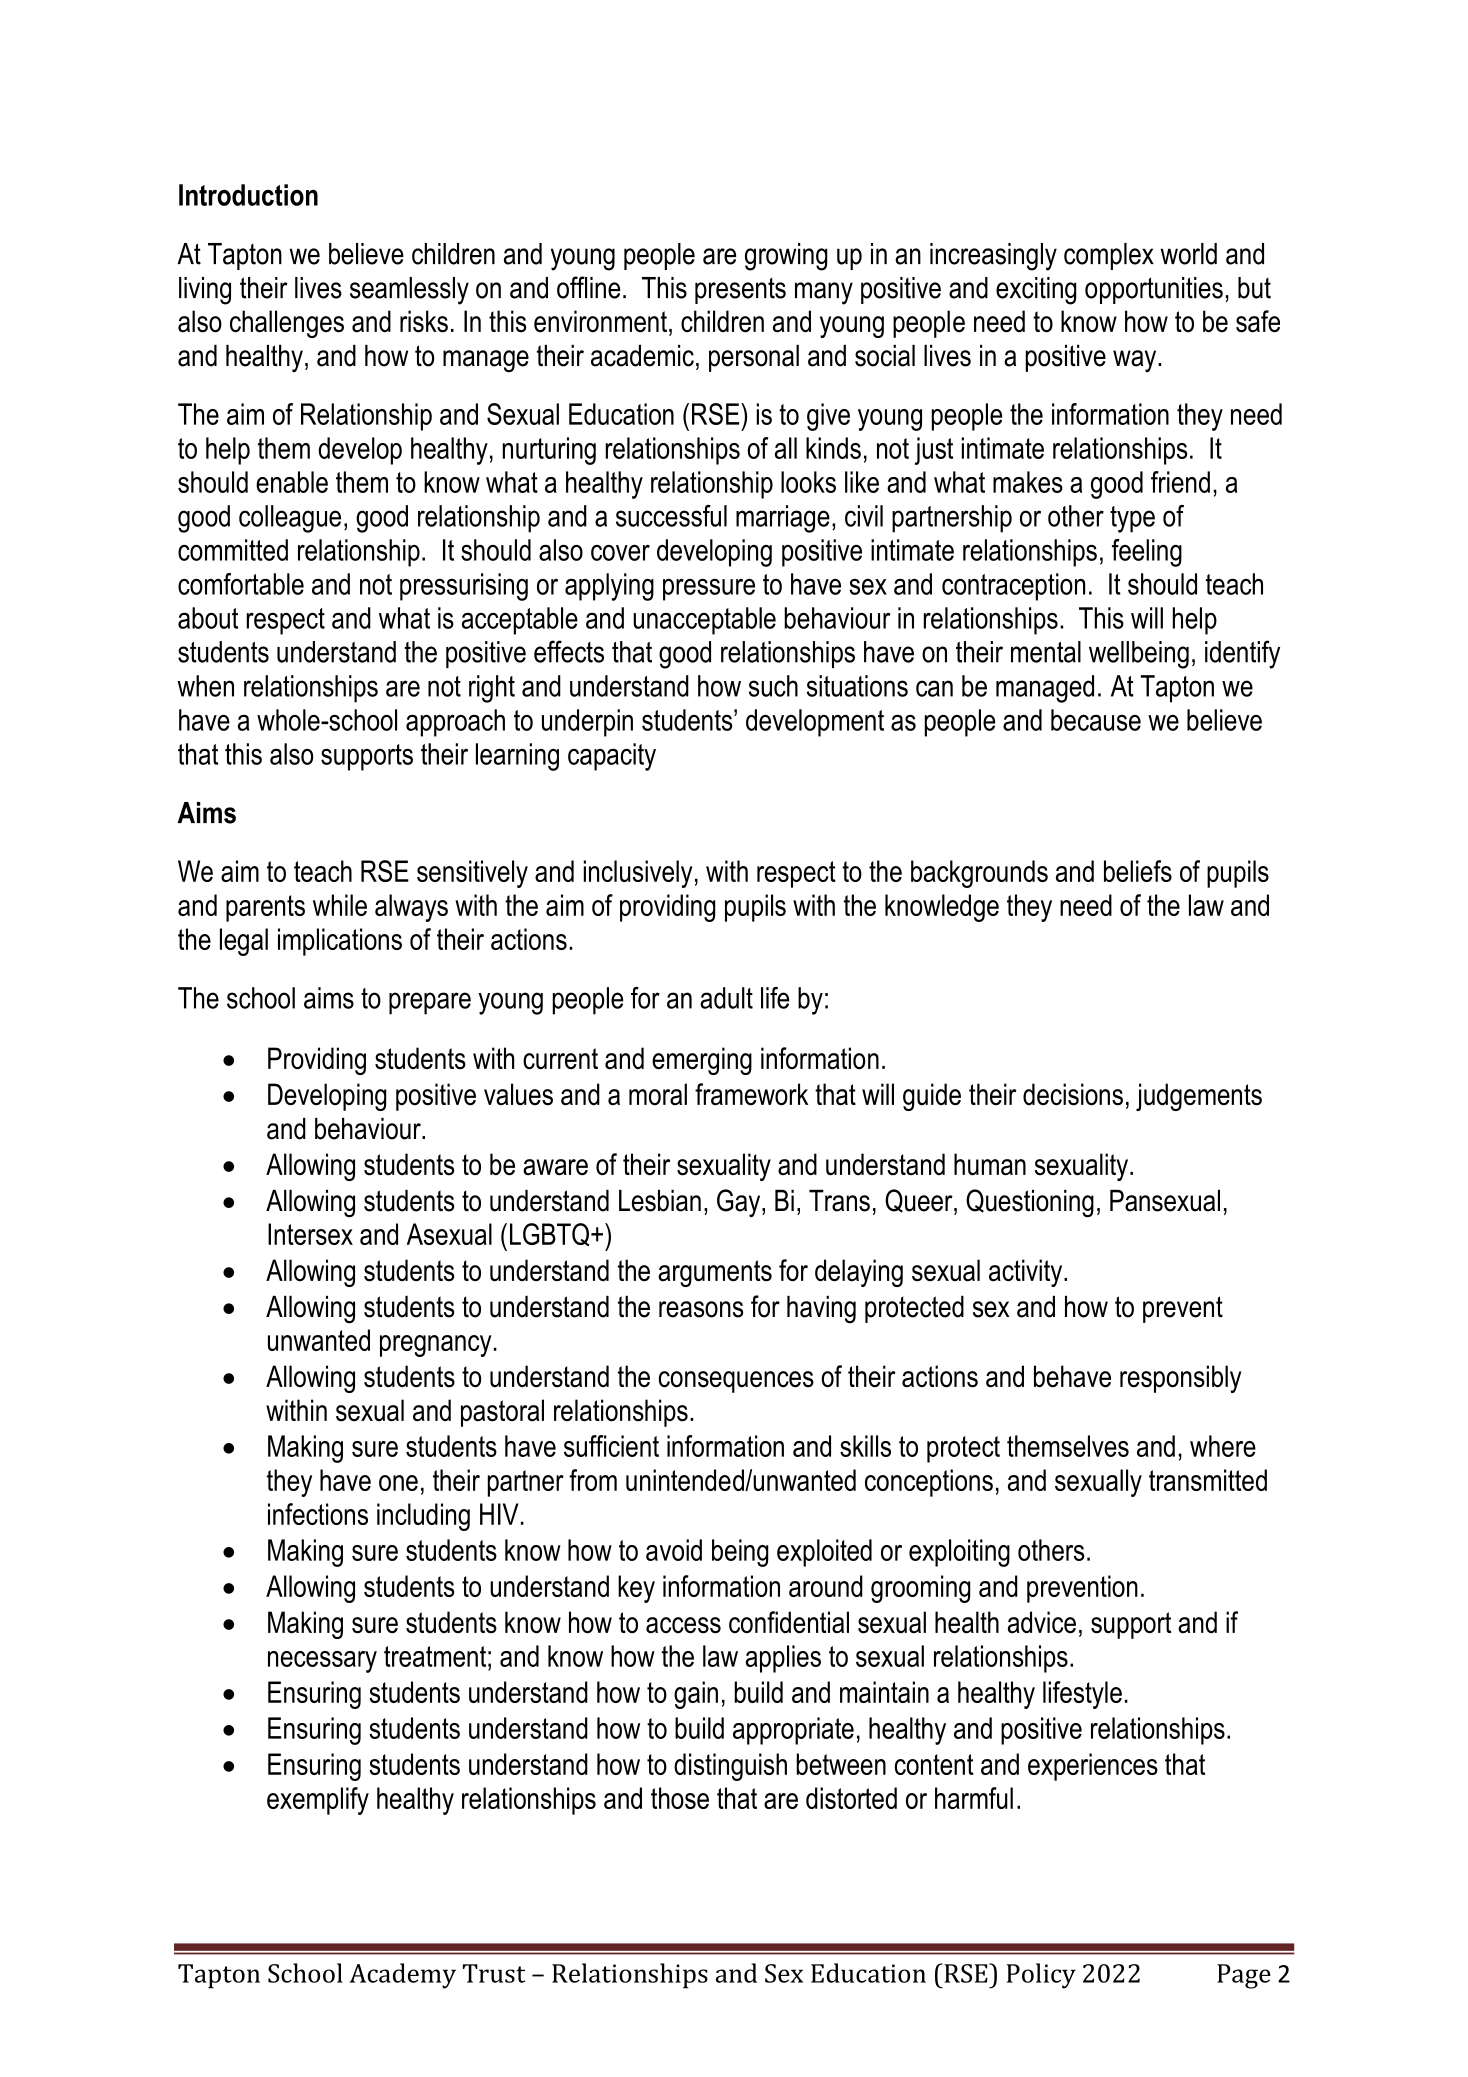 This document has width=1468, height=2077. What do you see at coordinates (1109, 256) in the document?
I see `complex` at bounding box center [1109, 256].
